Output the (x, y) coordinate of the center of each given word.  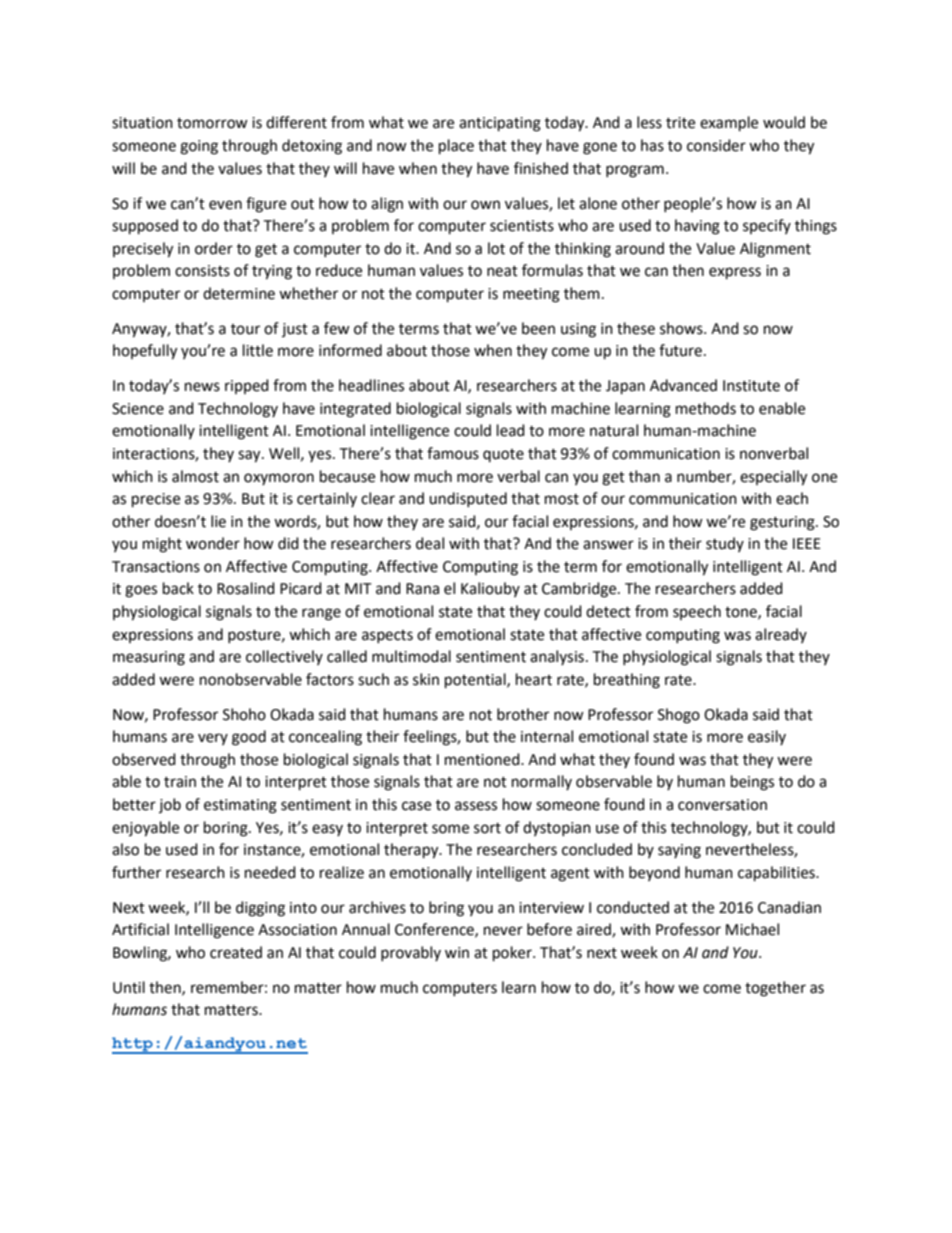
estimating (240, 806)
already (781, 635)
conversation (722, 805)
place (456, 147)
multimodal (411, 656)
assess (476, 806)
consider (716, 145)
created (236, 952)
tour (245, 329)
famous (453, 453)
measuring (149, 658)
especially (773, 478)
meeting (531, 295)
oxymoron (279, 479)
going (199, 147)
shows (682, 328)
